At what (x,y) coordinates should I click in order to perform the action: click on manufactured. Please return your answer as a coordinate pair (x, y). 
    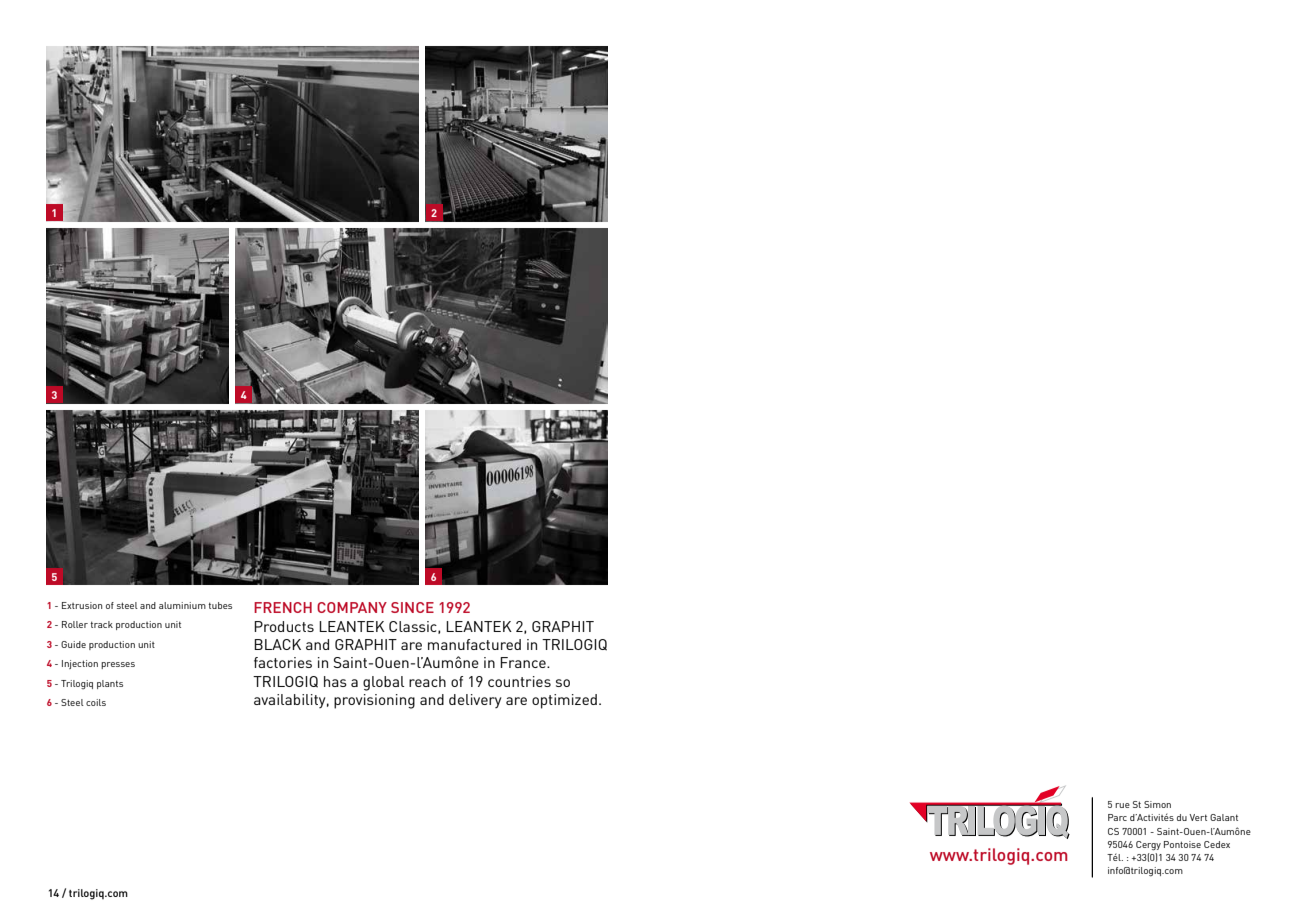
    Looking at the image, I should click on (474, 644).
